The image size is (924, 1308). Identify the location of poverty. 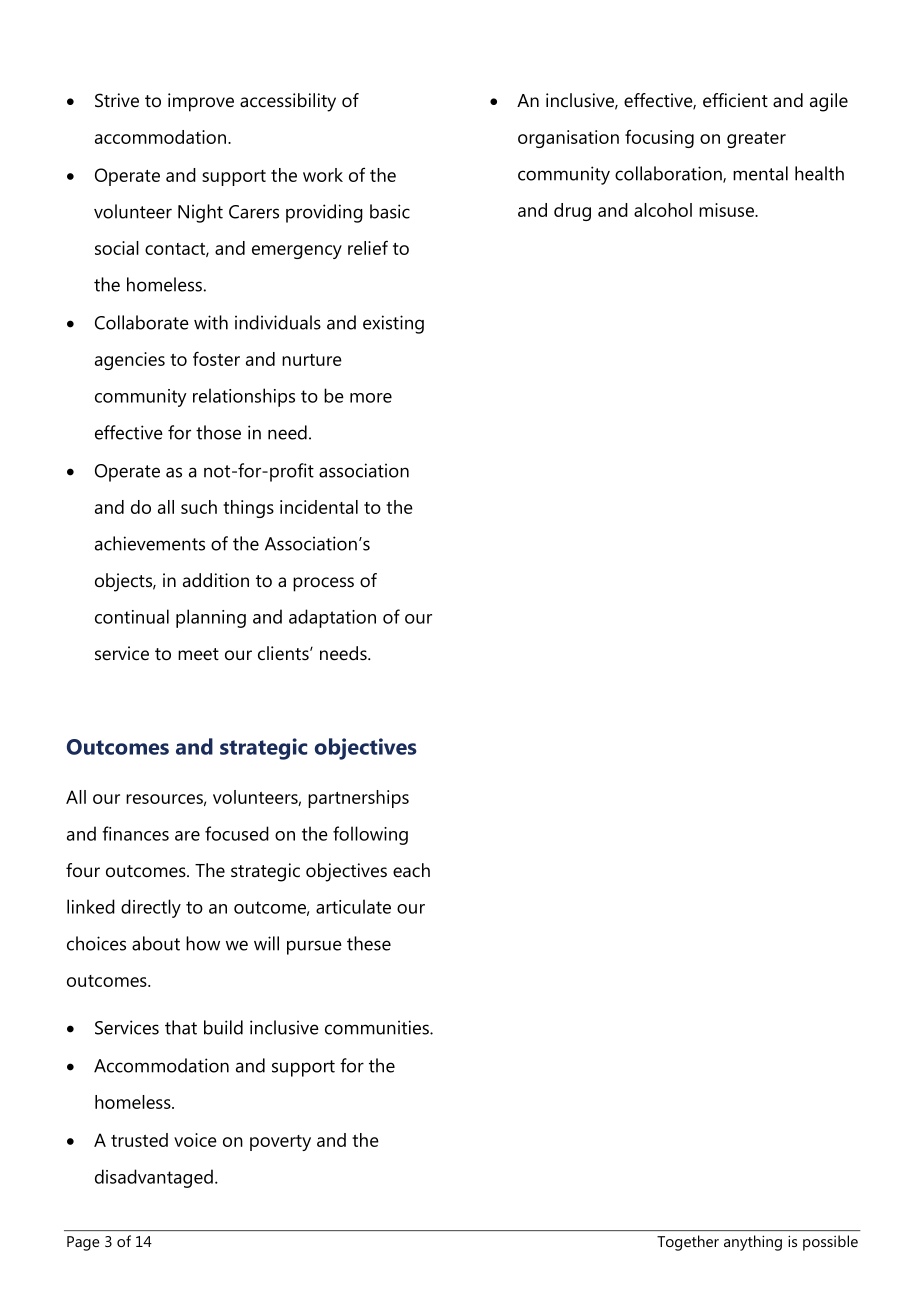
(280, 1143).
